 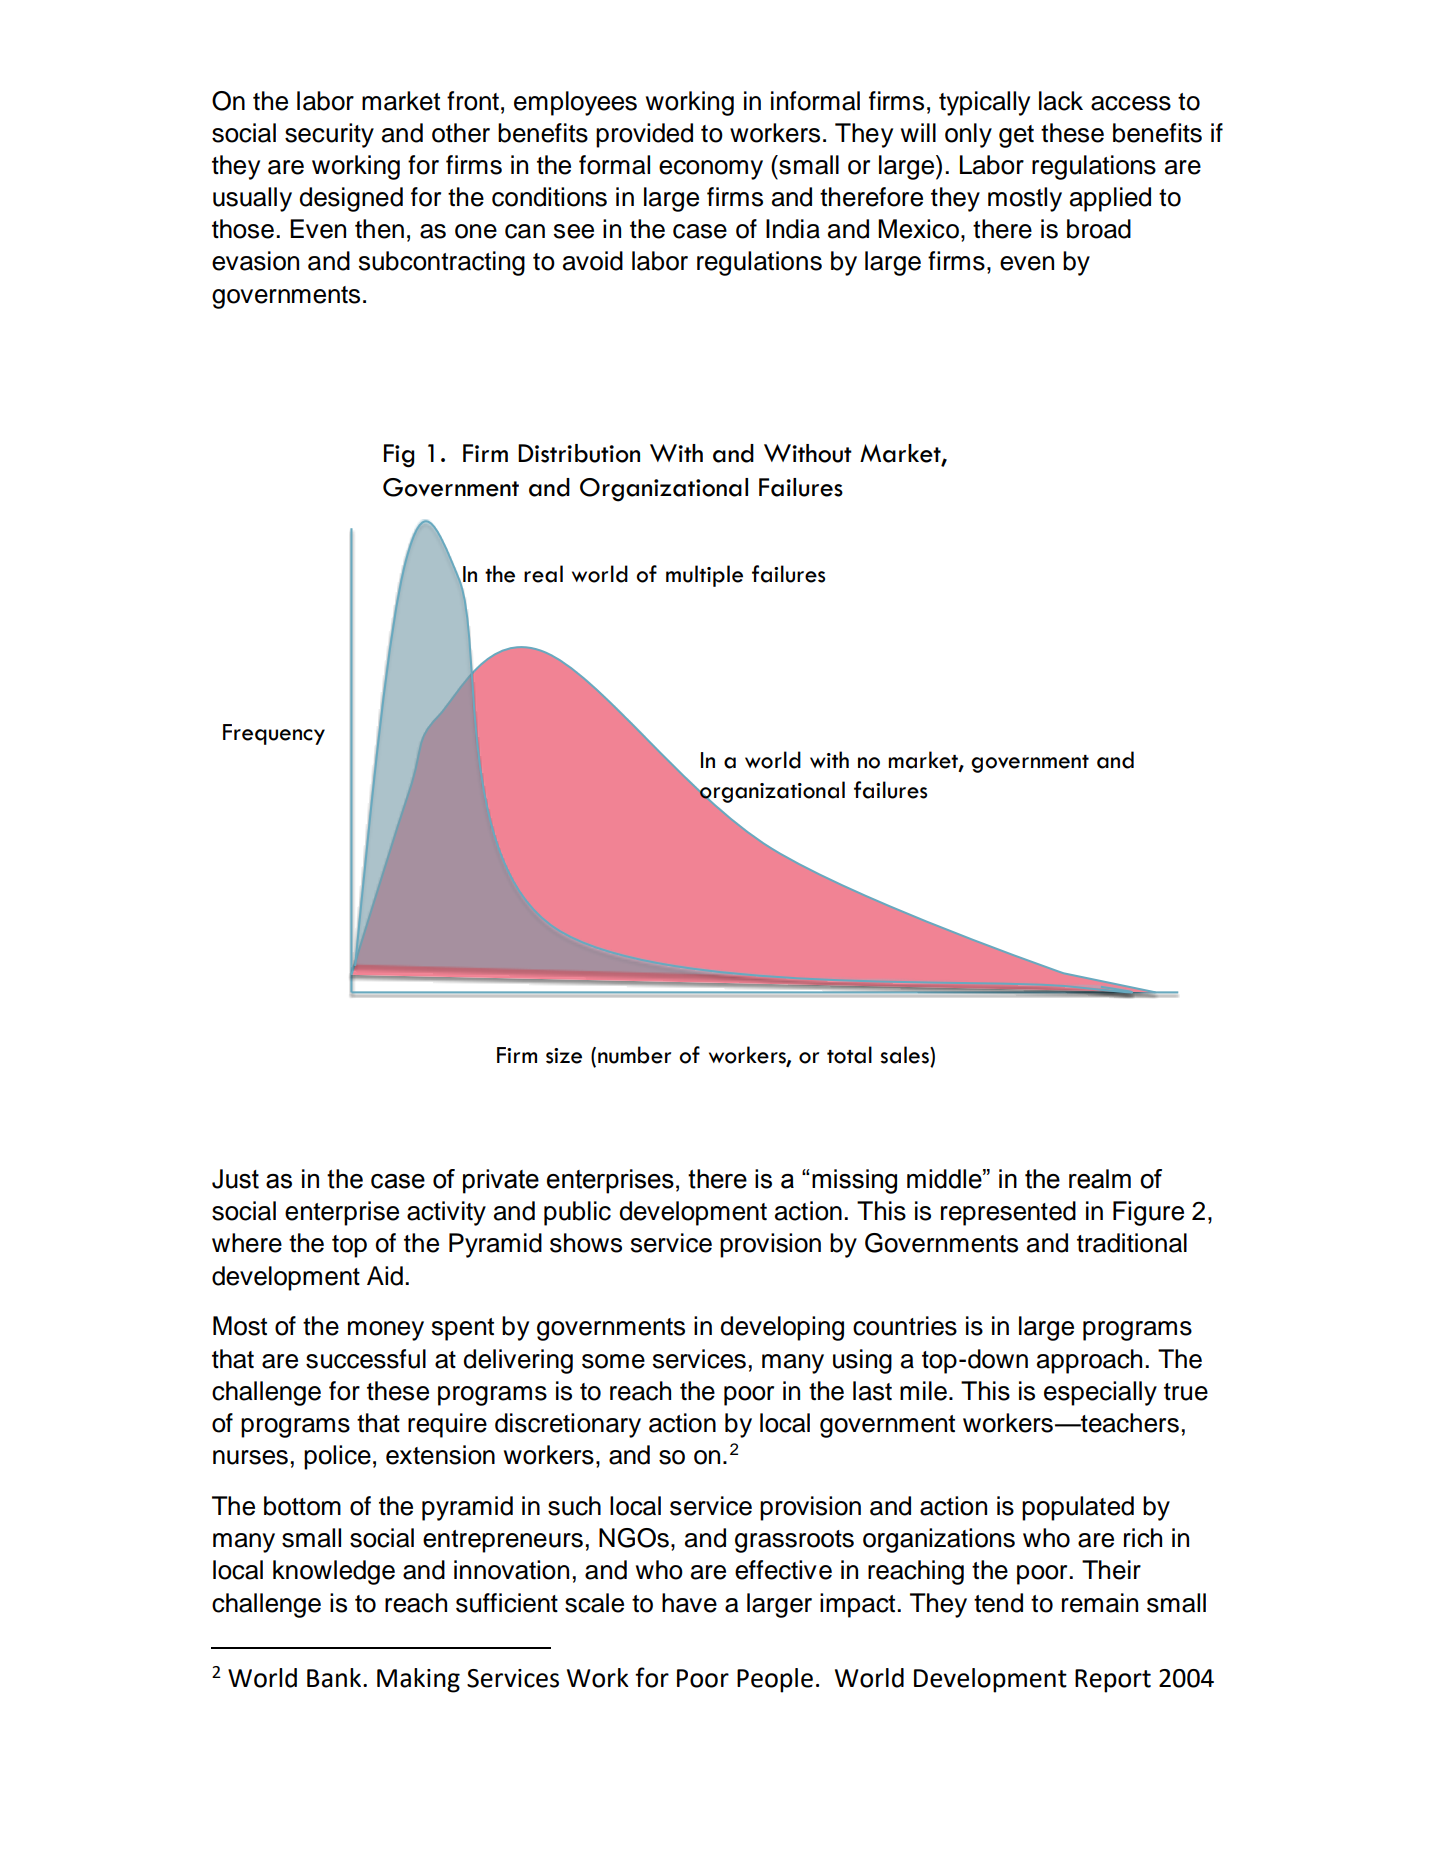 What do you see at coordinates (235, 1179) in the screenshot?
I see `Just` at bounding box center [235, 1179].
